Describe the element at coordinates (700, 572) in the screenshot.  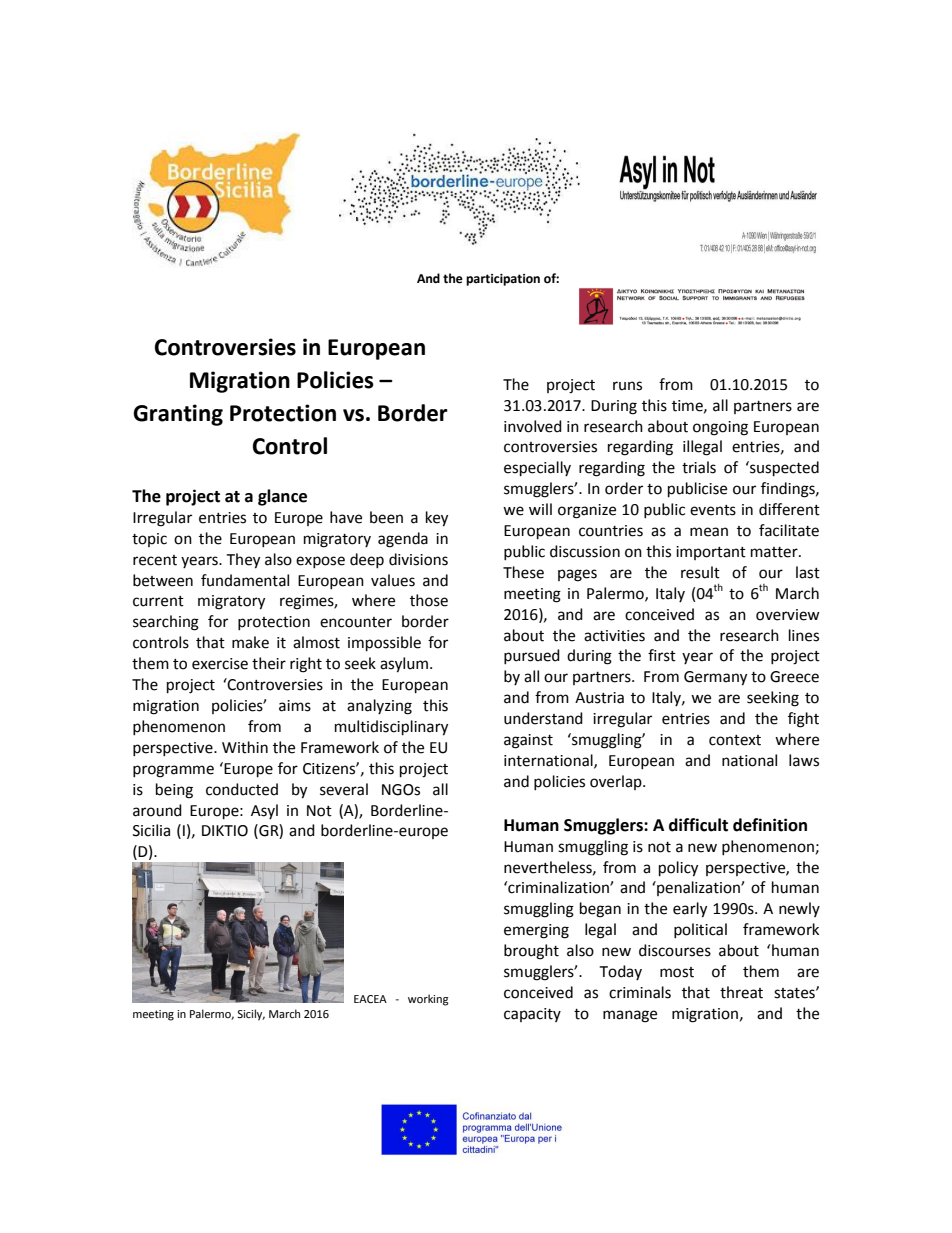
I see `result` at that location.
